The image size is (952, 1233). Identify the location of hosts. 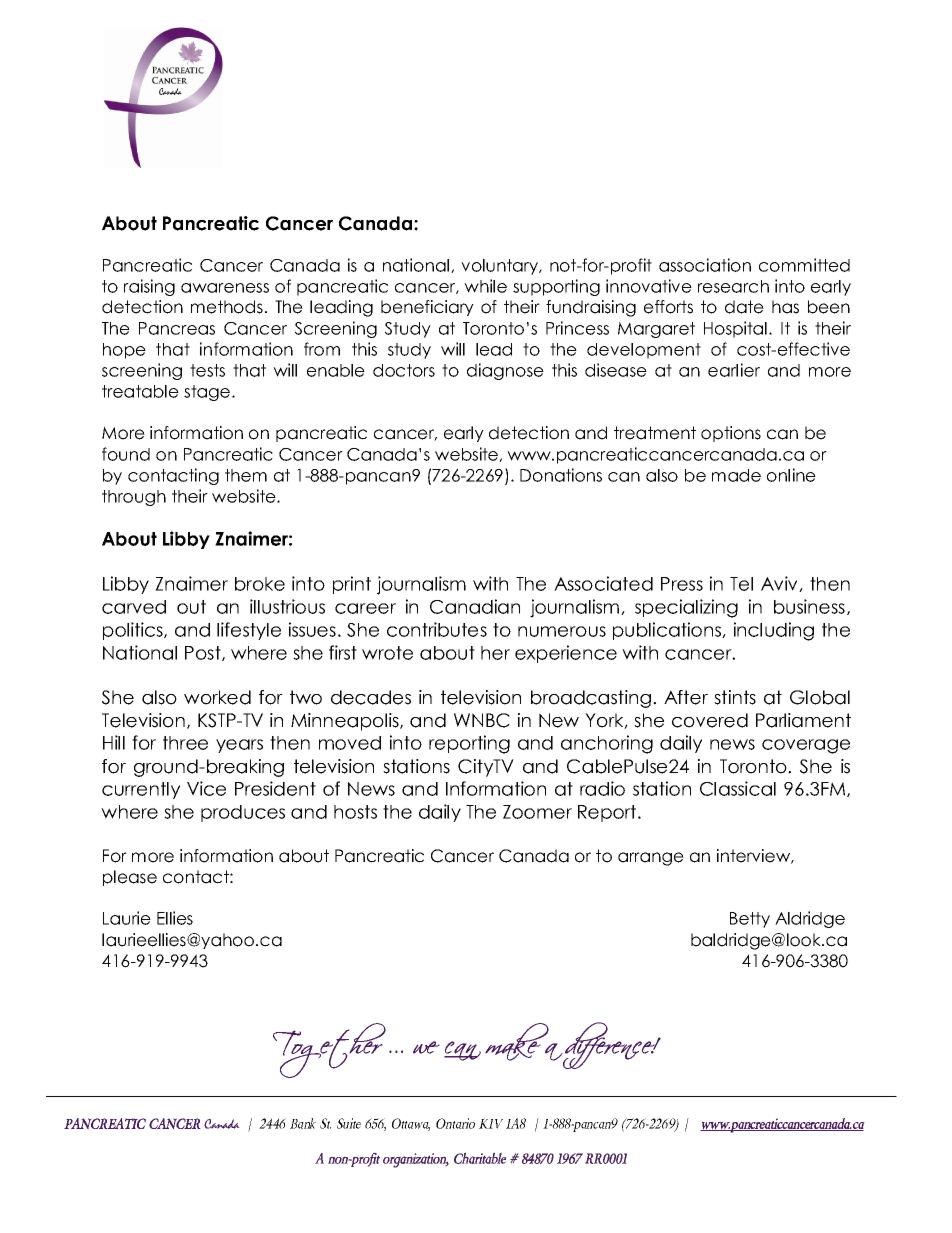
(355, 812).
